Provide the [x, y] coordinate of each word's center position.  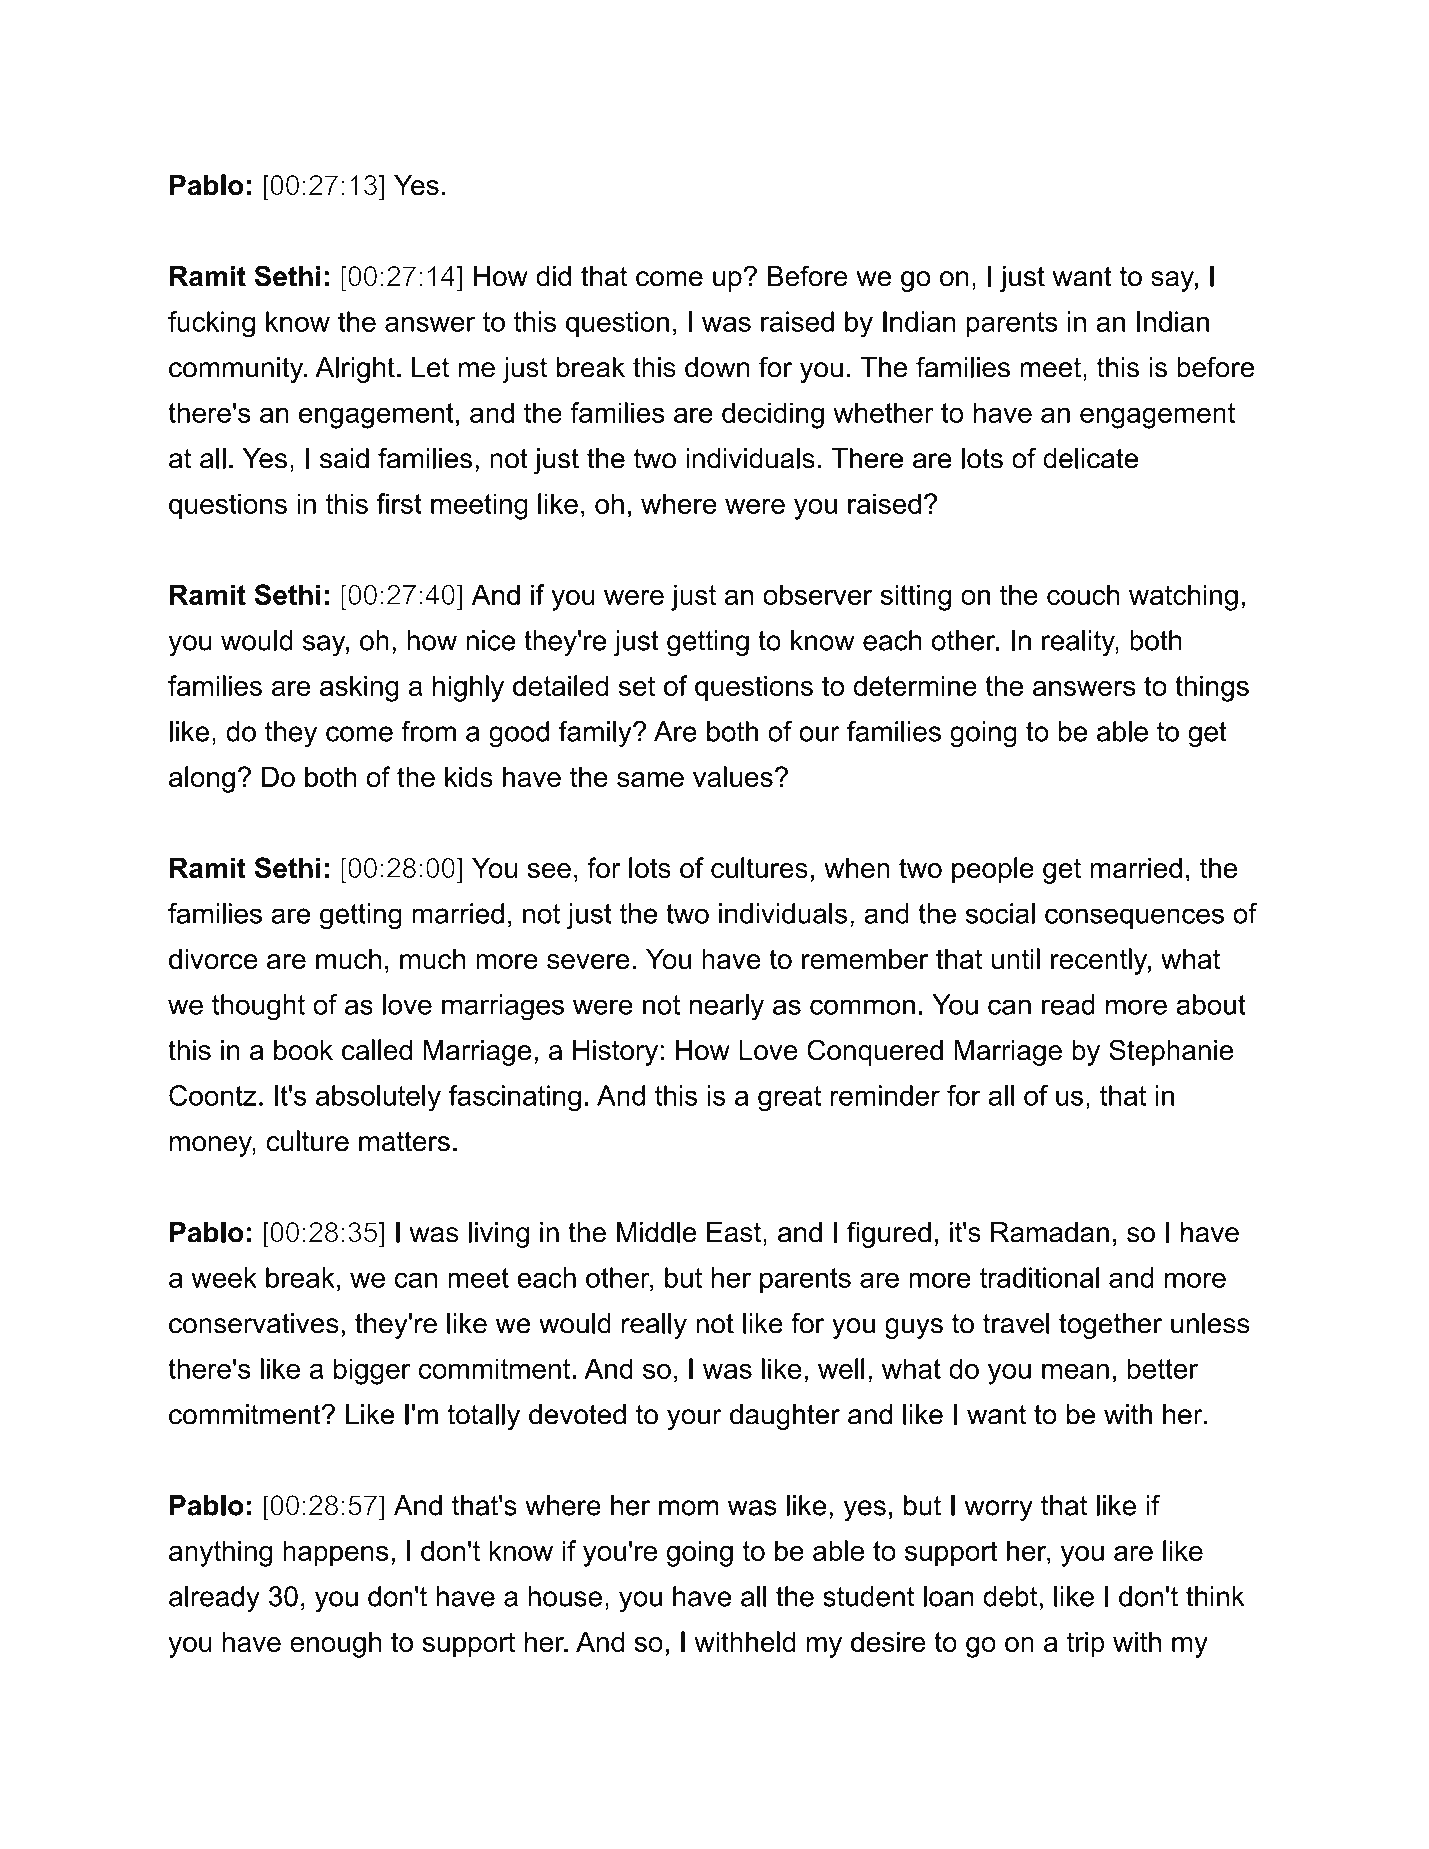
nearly [726, 1007]
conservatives [254, 1323]
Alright [355, 370]
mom [688, 1508]
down [717, 367]
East [734, 1232]
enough [335, 1644]
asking [359, 688]
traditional [1039, 1277]
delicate [1090, 458]
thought [258, 1007]
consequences [1134, 918]
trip [1086, 1644]
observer [817, 594]
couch [1083, 594]
